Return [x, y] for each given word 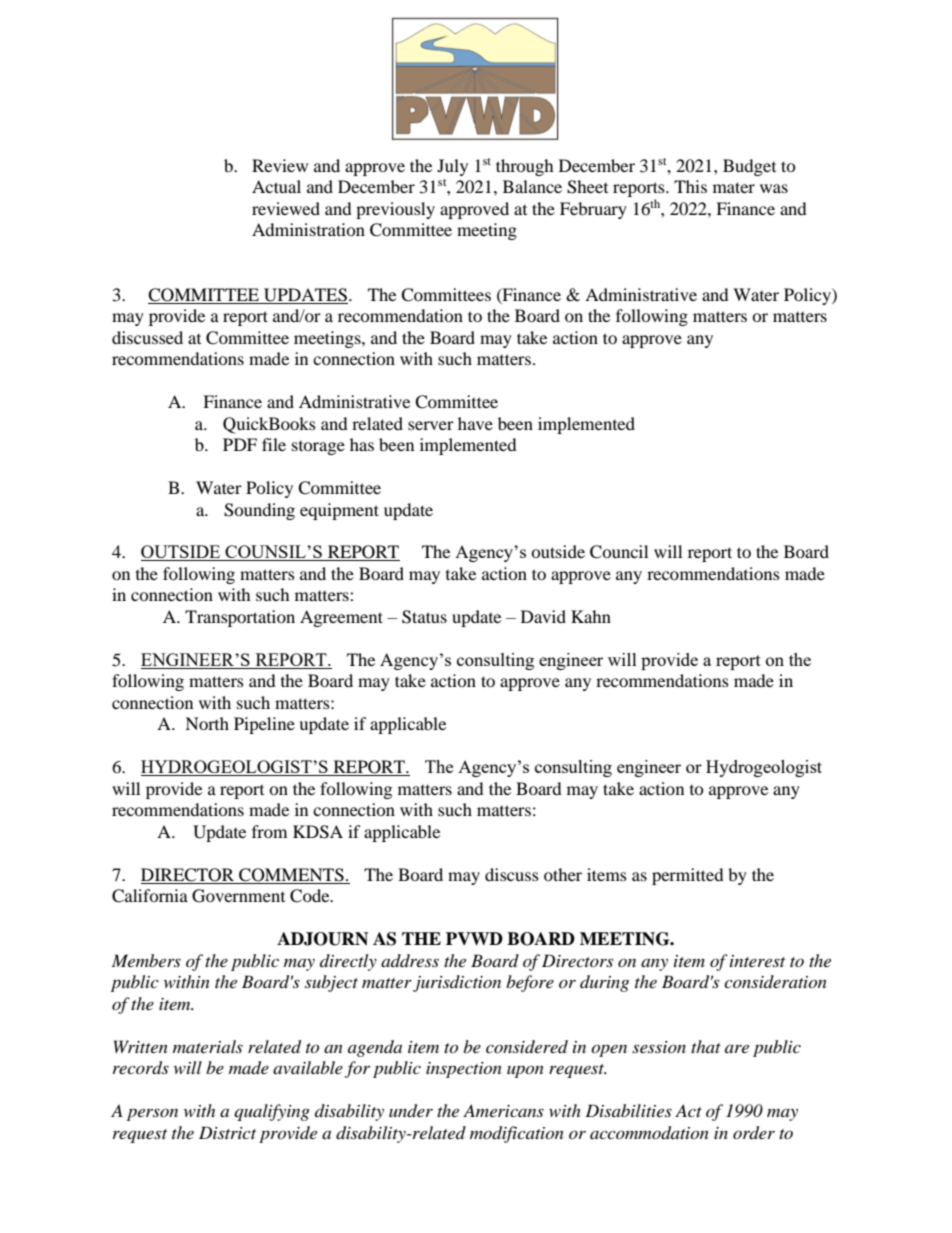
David [543, 616]
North [207, 723]
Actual [276, 186]
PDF [240, 444]
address [410, 960]
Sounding [259, 511]
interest [757, 961]
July [452, 167]
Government [238, 896]
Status [424, 617]
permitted [688, 876]
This [690, 186]
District [227, 1132]
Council [619, 552]
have [475, 423]
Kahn [591, 616]
